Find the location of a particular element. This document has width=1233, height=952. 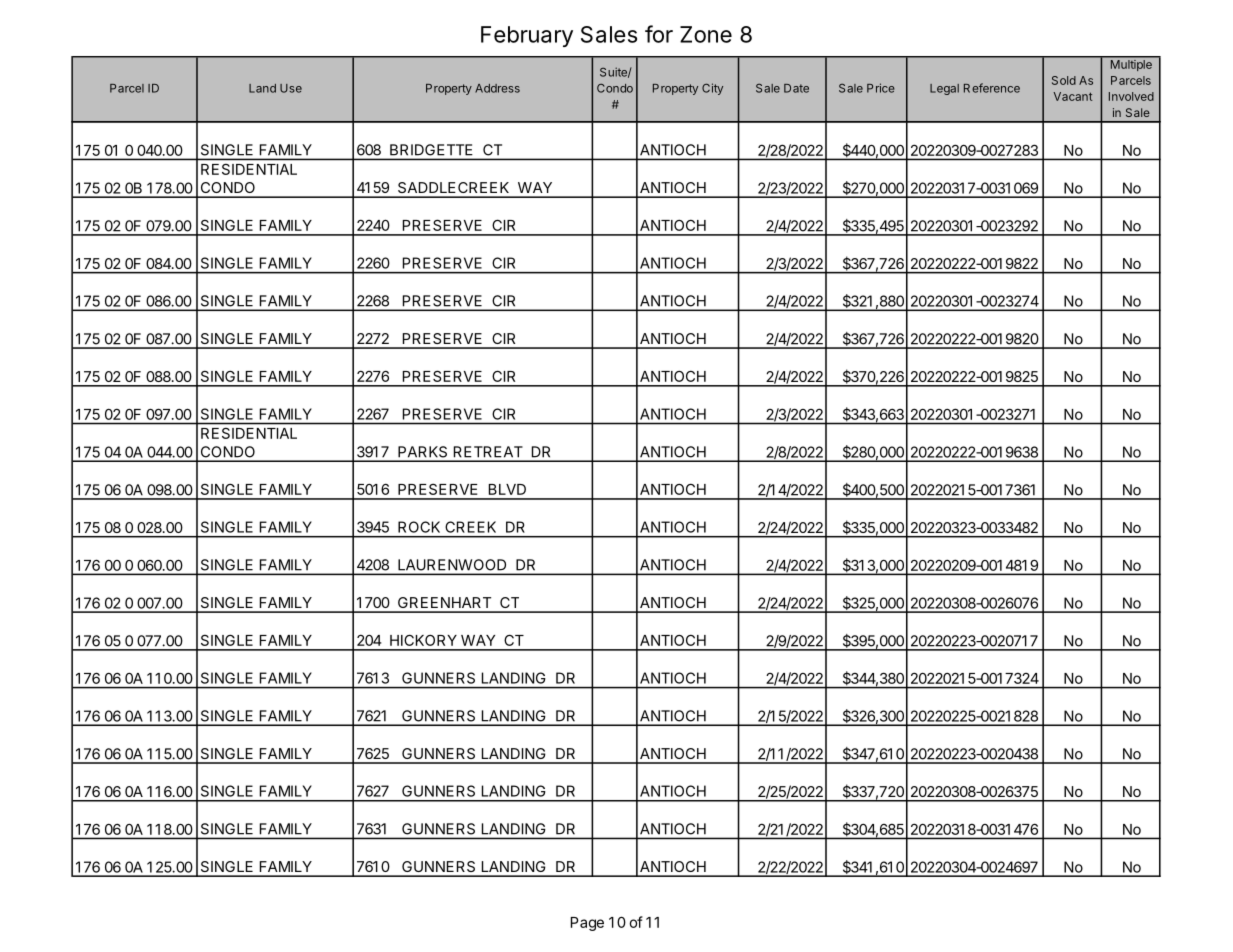

ROCK is located at coordinates (419, 527).
